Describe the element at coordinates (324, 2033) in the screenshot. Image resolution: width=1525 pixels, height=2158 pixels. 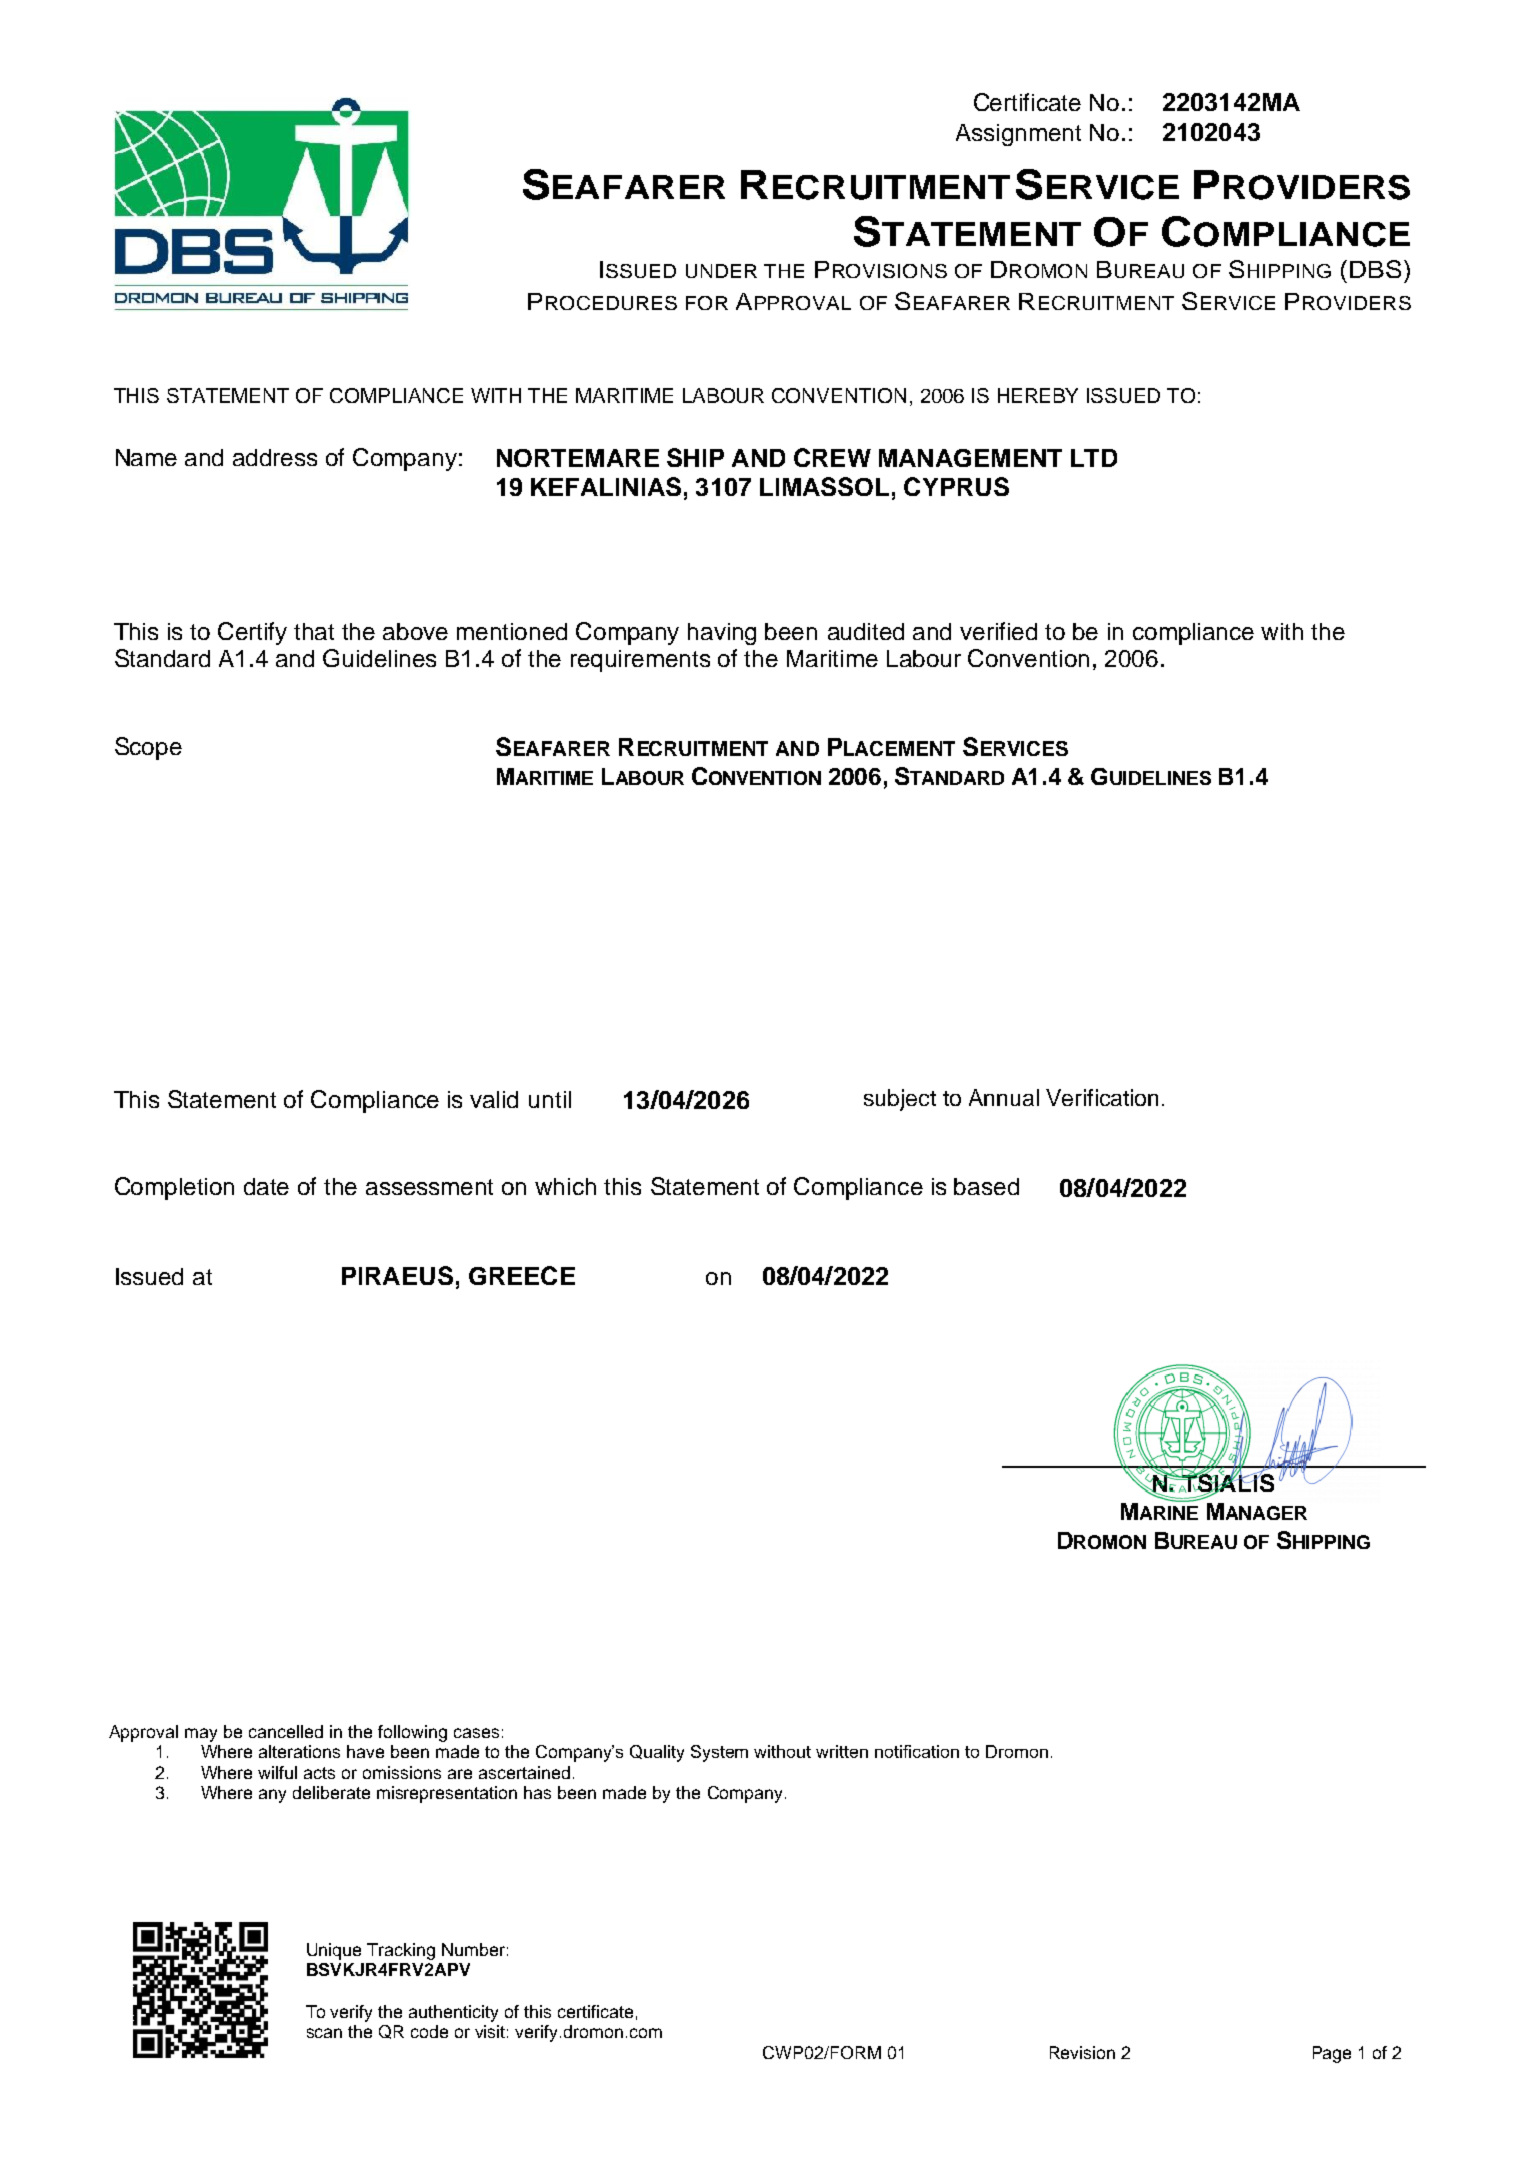
I see `scan` at that location.
